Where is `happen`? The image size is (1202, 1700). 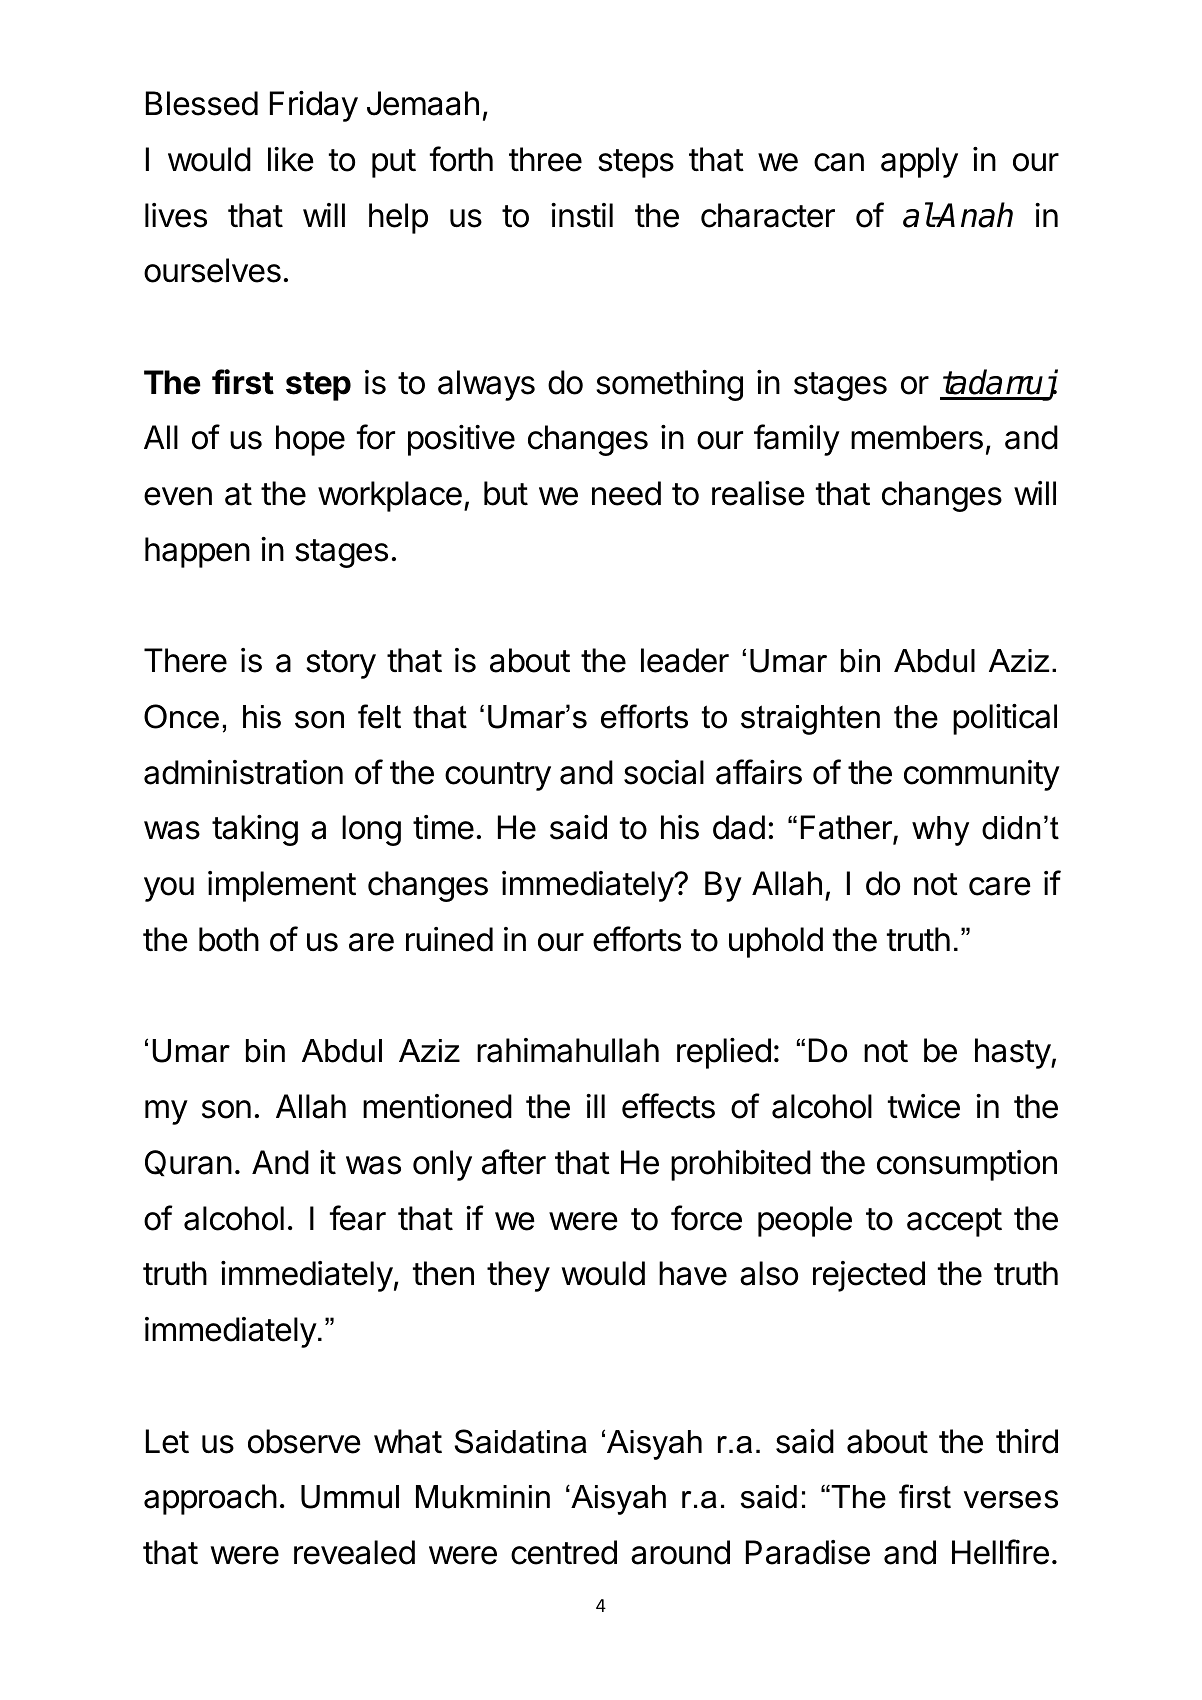
happen is located at coordinates (197, 552).
